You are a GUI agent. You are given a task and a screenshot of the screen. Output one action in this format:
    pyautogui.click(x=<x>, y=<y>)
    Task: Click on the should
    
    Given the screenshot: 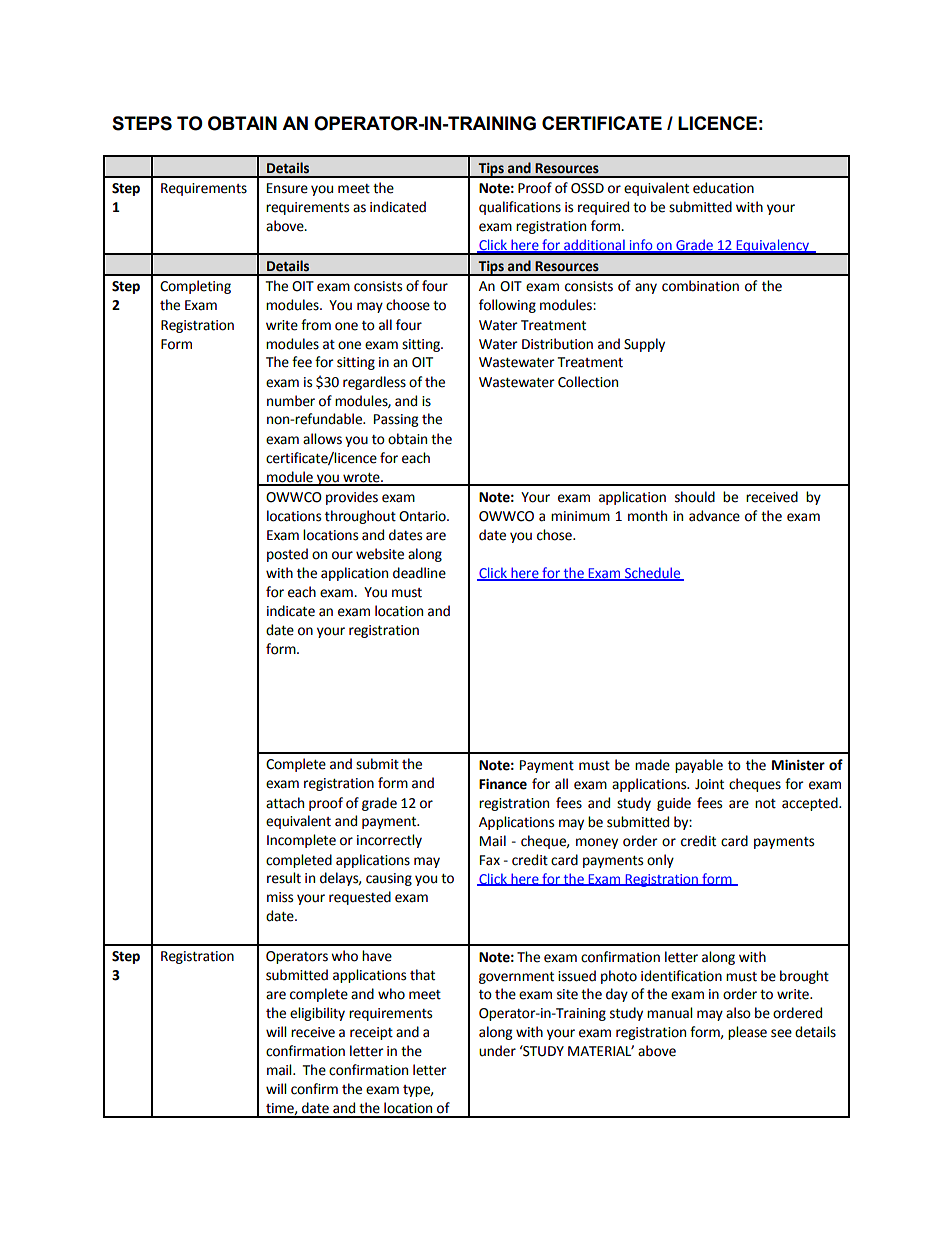 What is the action you would take?
    pyautogui.click(x=695, y=497)
